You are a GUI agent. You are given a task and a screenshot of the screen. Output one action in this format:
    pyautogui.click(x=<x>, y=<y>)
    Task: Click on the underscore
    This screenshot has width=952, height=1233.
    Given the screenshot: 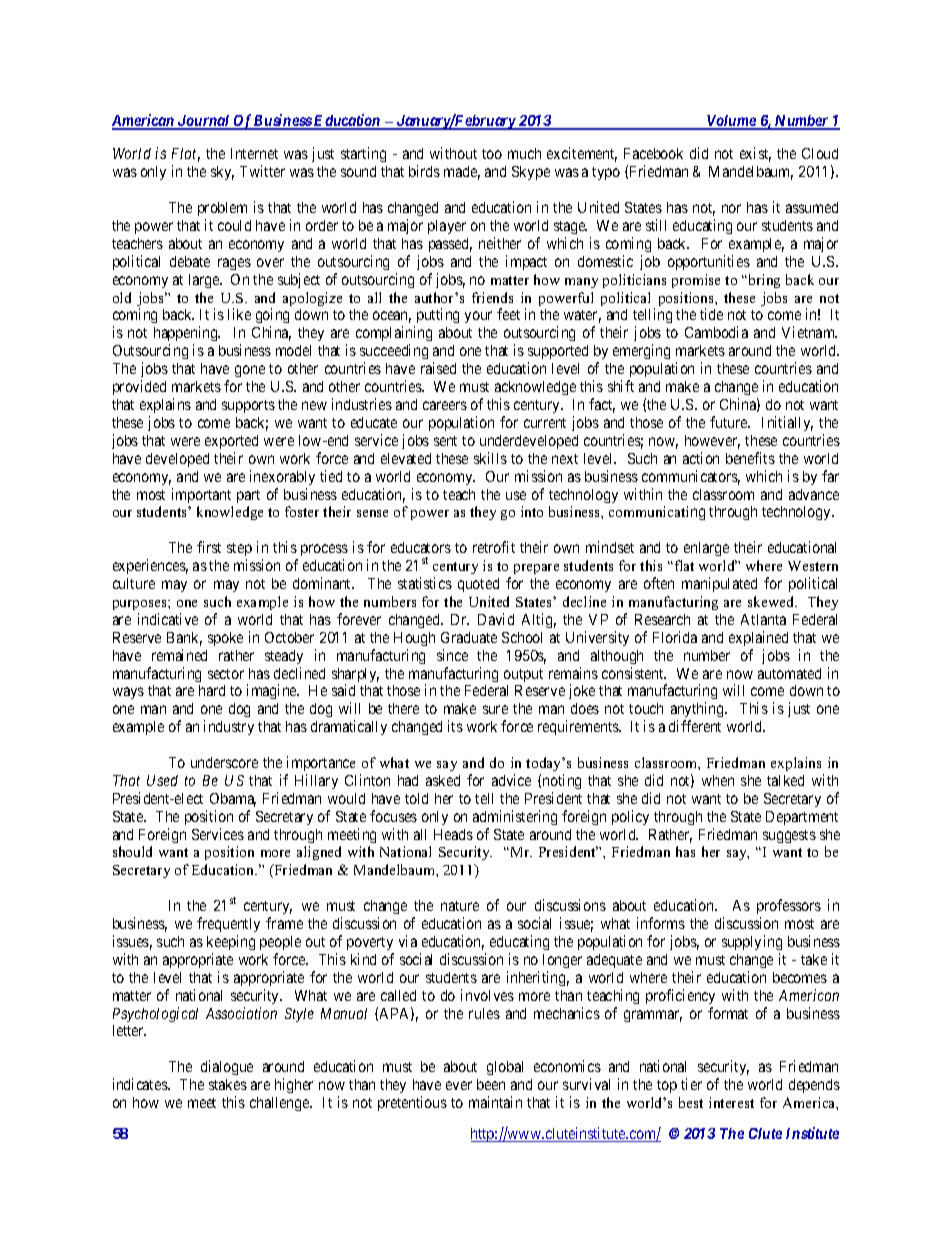 What is the action you would take?
    pyautogui.click(x=224, y=762)
